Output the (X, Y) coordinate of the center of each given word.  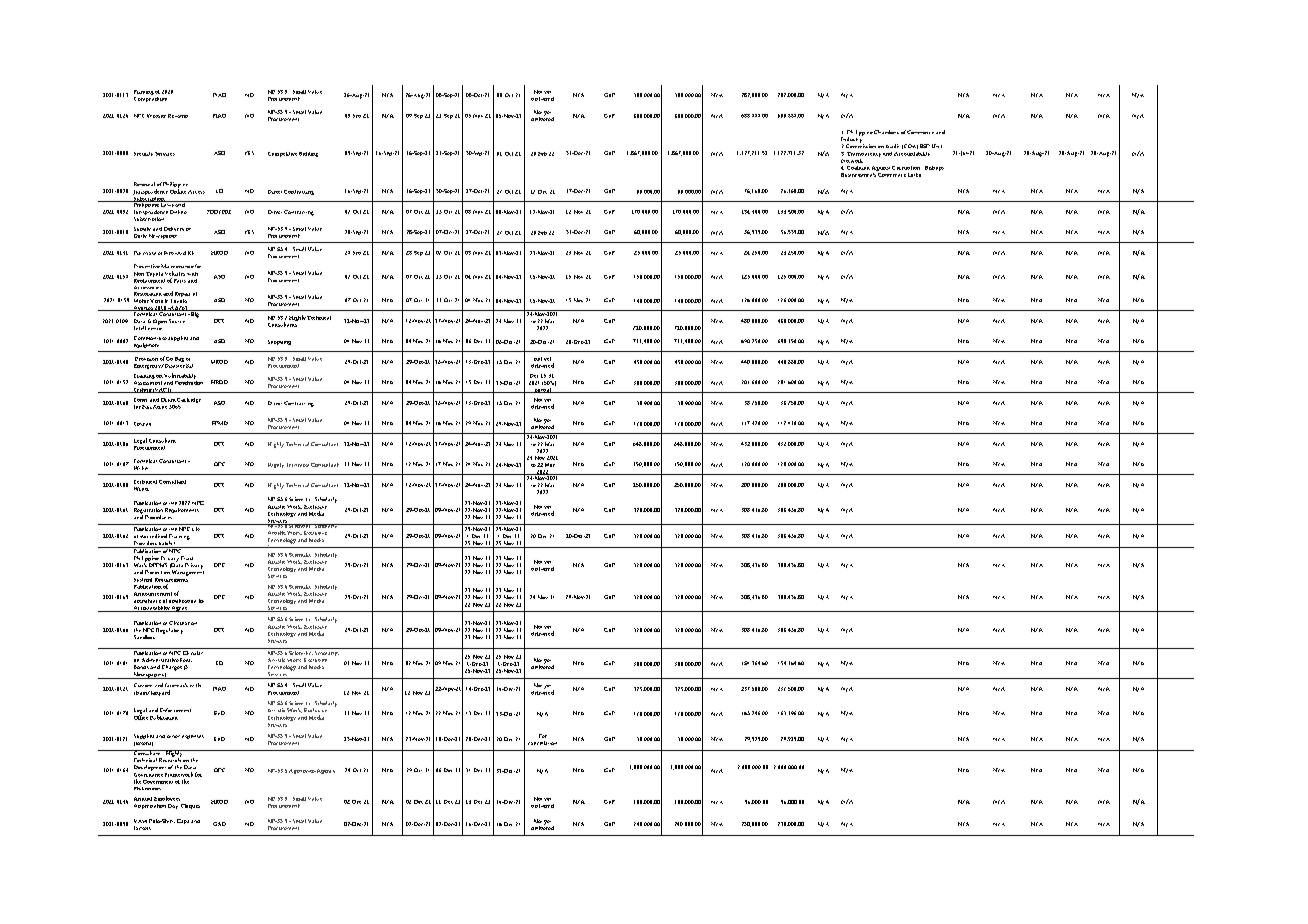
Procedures (158, 517)
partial (542, 390)
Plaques (190, 806)
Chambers (886, 132)
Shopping (279, 342)
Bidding (308, 154)
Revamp (178, 116)
